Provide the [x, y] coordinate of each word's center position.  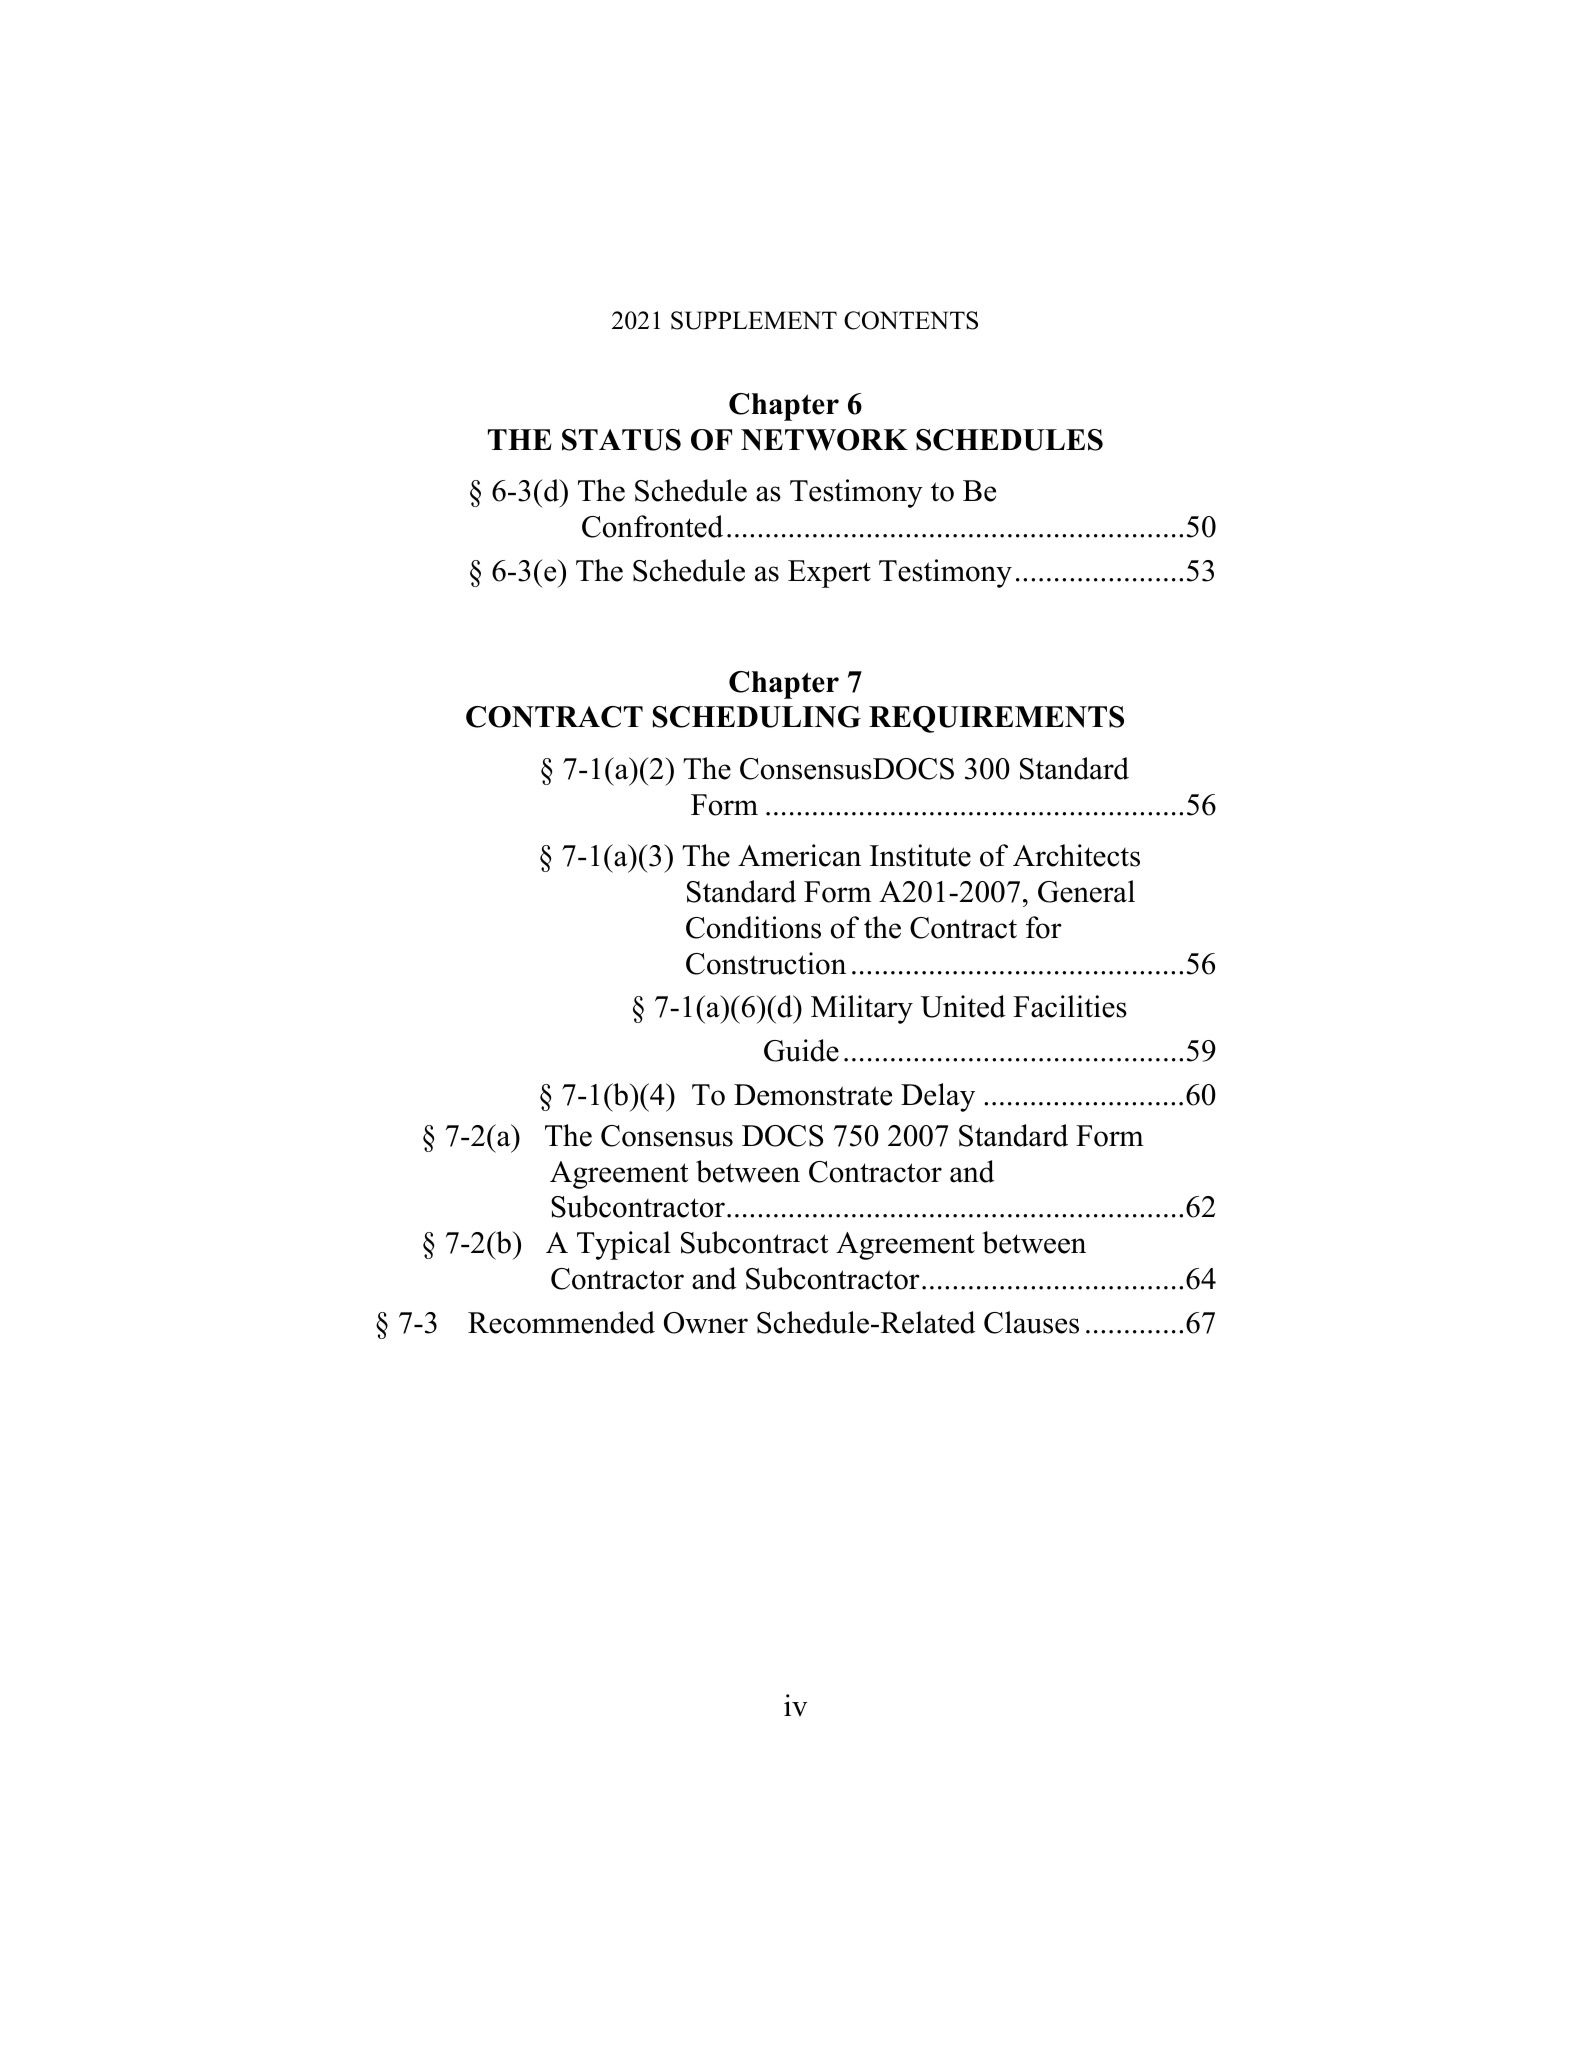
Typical [624, 1245]
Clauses [1031, 1322]
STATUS [621, 440]
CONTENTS [911, 320]
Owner [706, 1323]
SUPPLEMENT [754, 320]
